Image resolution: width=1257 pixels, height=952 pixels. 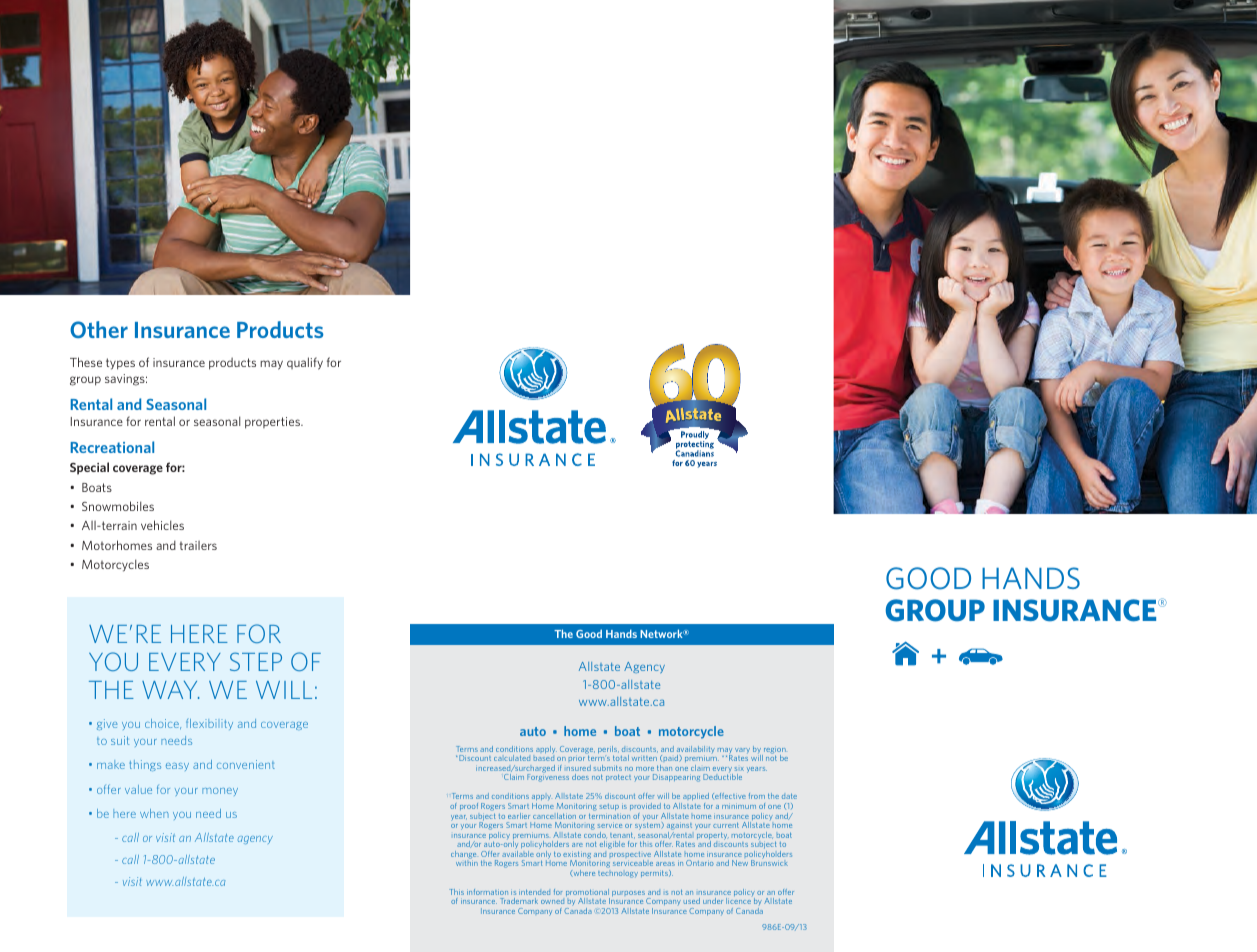 I want to click on trailers, so click(x=198, y=545).
